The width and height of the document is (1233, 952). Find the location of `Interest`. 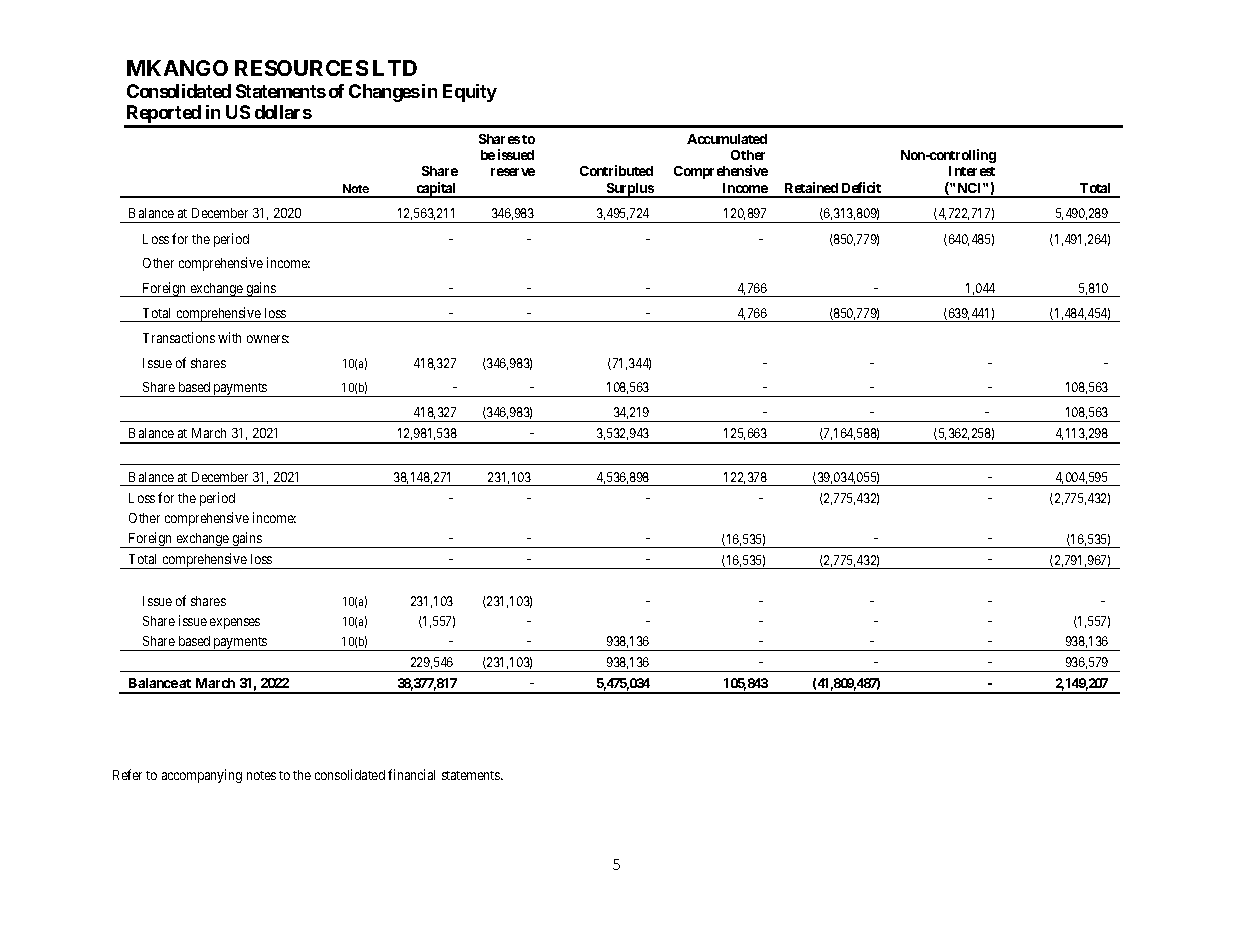

Interest is located at coordinates (972, 171).
